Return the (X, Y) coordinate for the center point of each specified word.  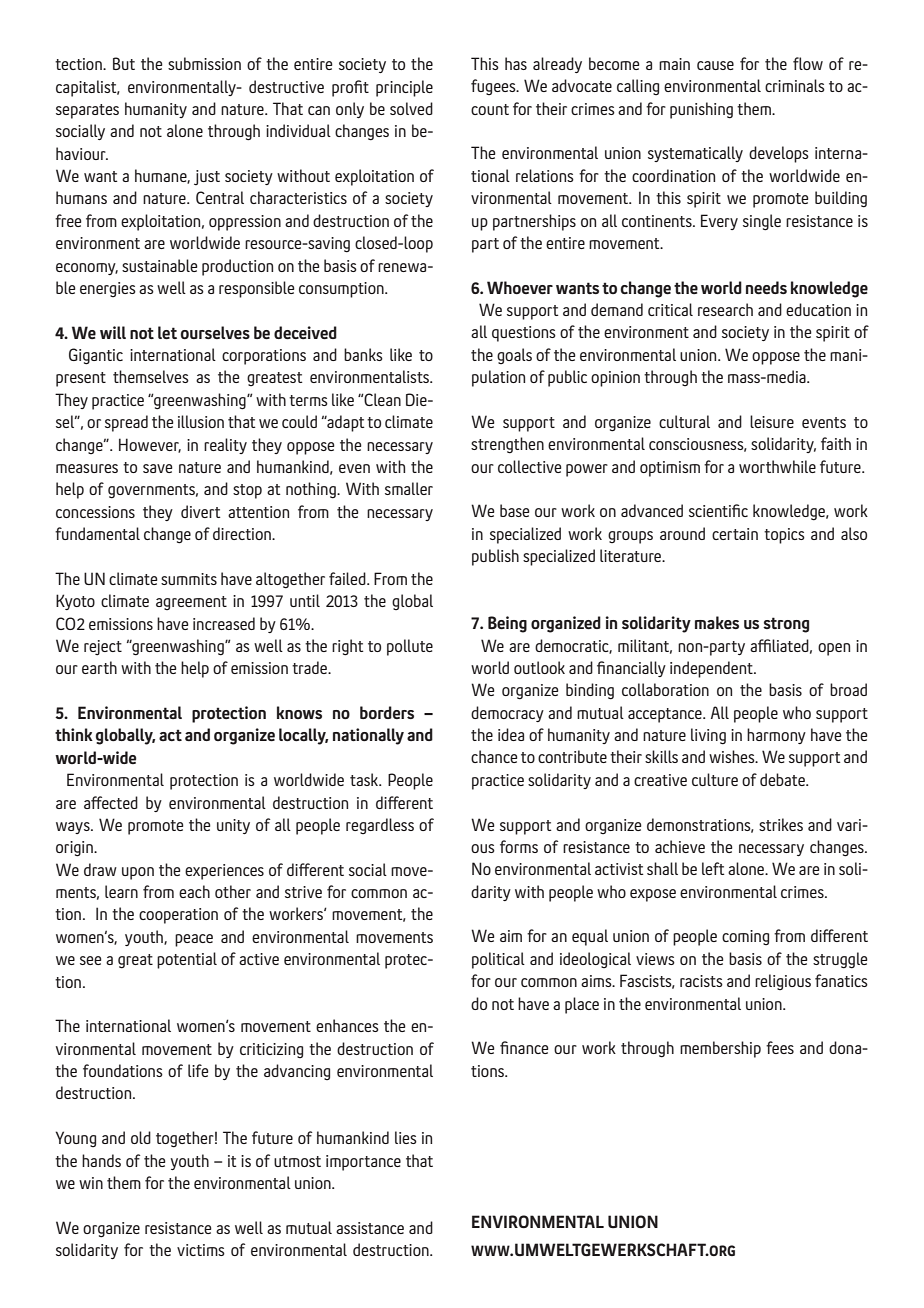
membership (720, 1049)
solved (411, 108)
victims (201, 1250)
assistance (370, 1228)
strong (786, 625)
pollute (410, 647)
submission (204, 63)
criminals (795, 85)
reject (103, 648)
